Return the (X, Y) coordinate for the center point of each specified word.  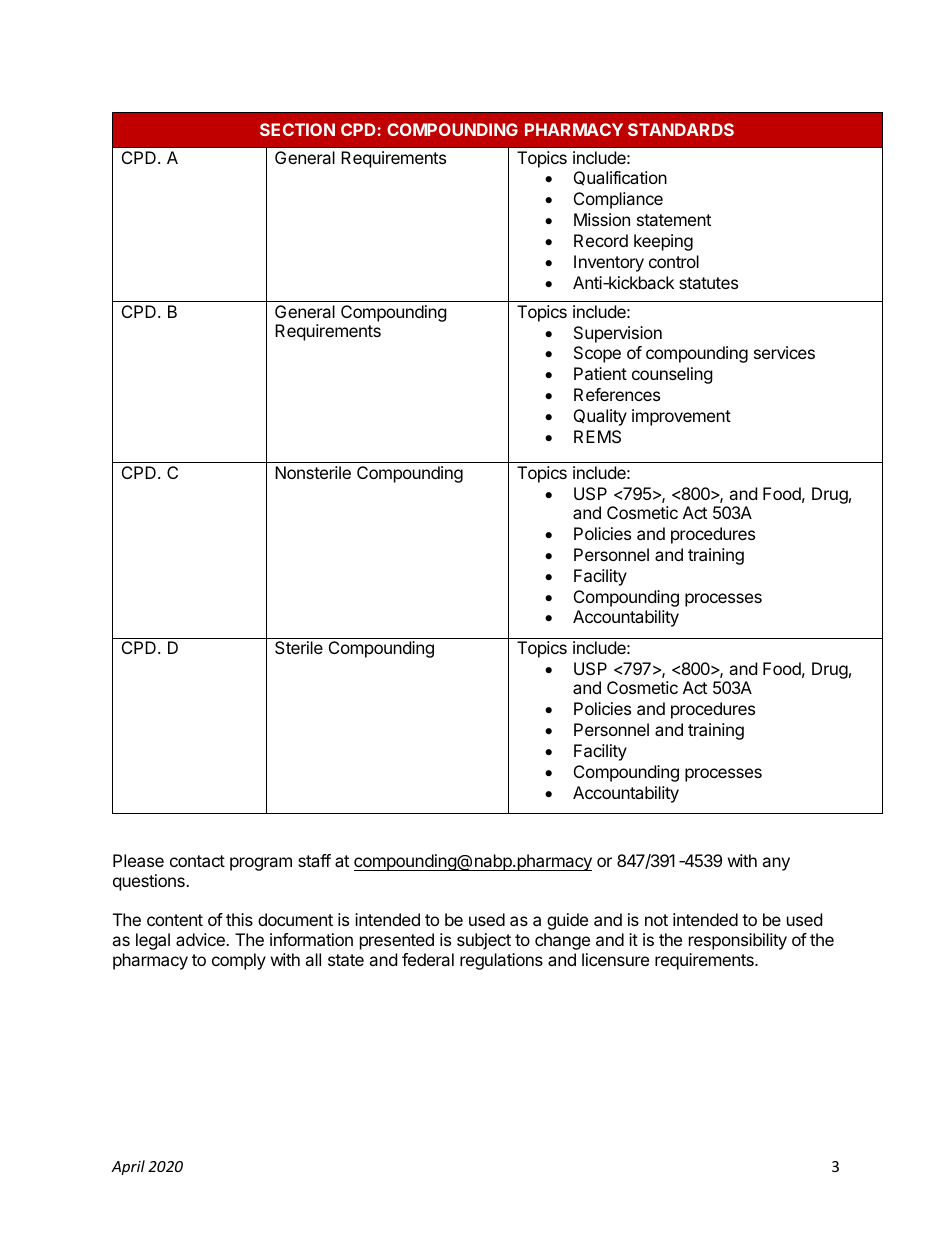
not (656, 920)
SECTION (297, 129)
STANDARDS (681, 129)
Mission (602, 219)
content (175, 920)
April (128, 1167)
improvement (681, 417)
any (776, 864)
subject (484, 941)
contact (197, 861)
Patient (600, 373)
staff (314, 860)
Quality (600, 417)
